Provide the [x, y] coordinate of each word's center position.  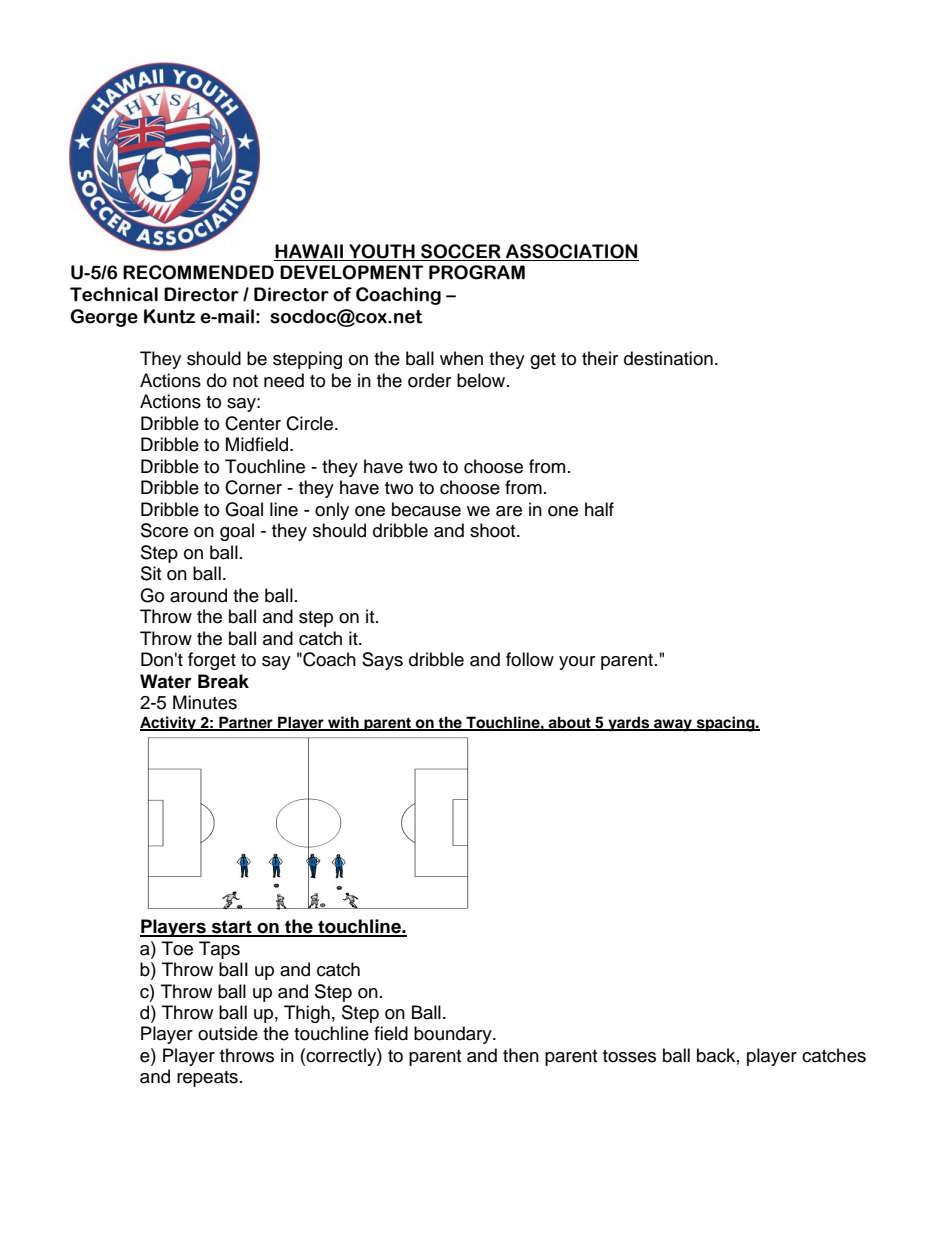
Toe [177, 948]
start [232, 928]
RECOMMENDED [198, 272]
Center [253, 423]
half [599, 509]
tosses [629, 1056]
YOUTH [382, 251]
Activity [169, 723]
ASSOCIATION [571, 251]
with [343, 723]
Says [382, 661]
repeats [207, 1079]
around [198, 595]
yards [629, 724]
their [600, 358]
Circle [311, 423]
